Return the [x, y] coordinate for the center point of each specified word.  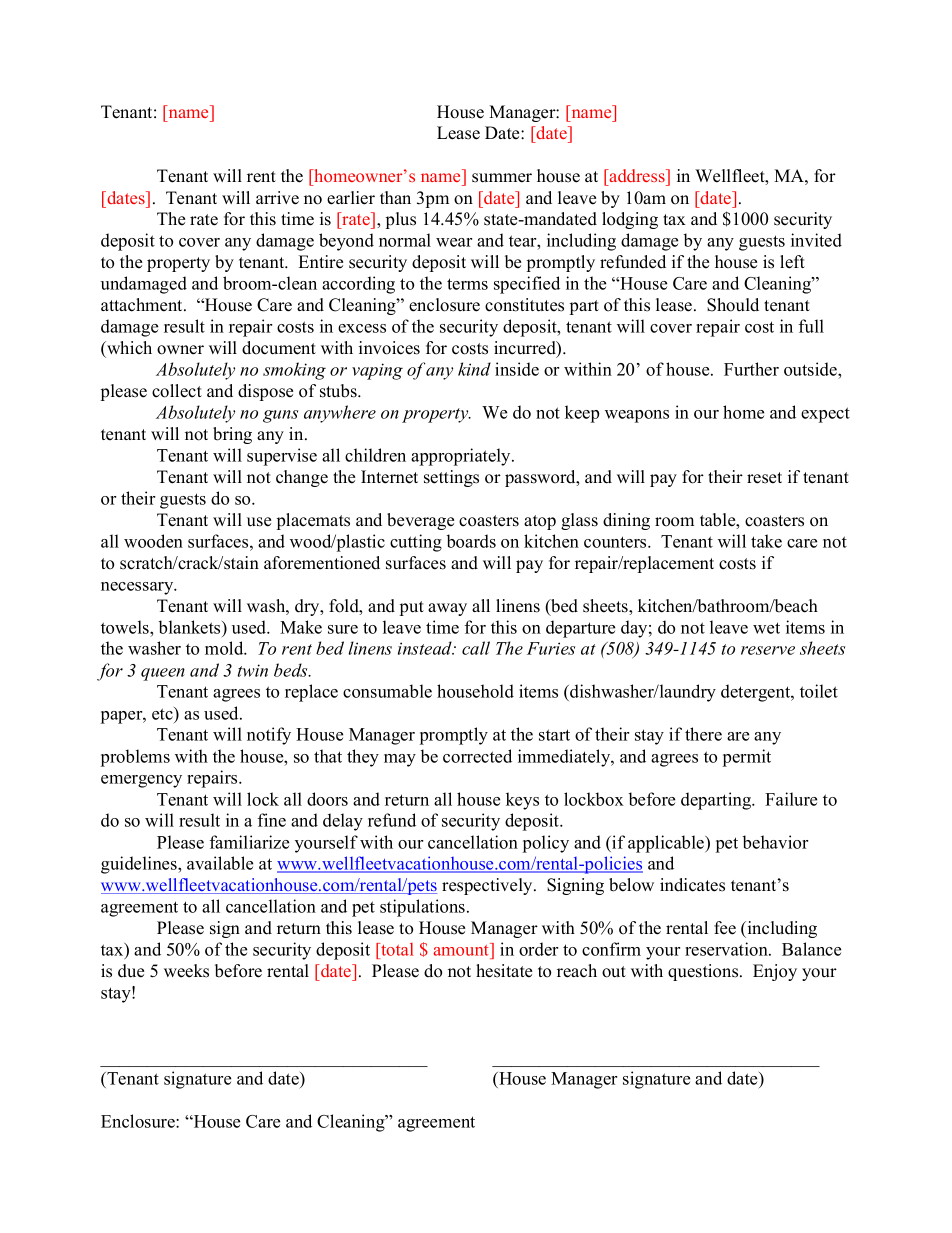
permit [747, 758]
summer [502, 178]
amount [462, 949]
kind [474, 369]
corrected [477, 756]
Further [751, 369]
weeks [186, 971]
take [766, 541]
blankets [191, 627]
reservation [727, 949]
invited [816, 240]
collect [177, 391]
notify [269, 736]
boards [471, 541]
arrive [277, 198]
